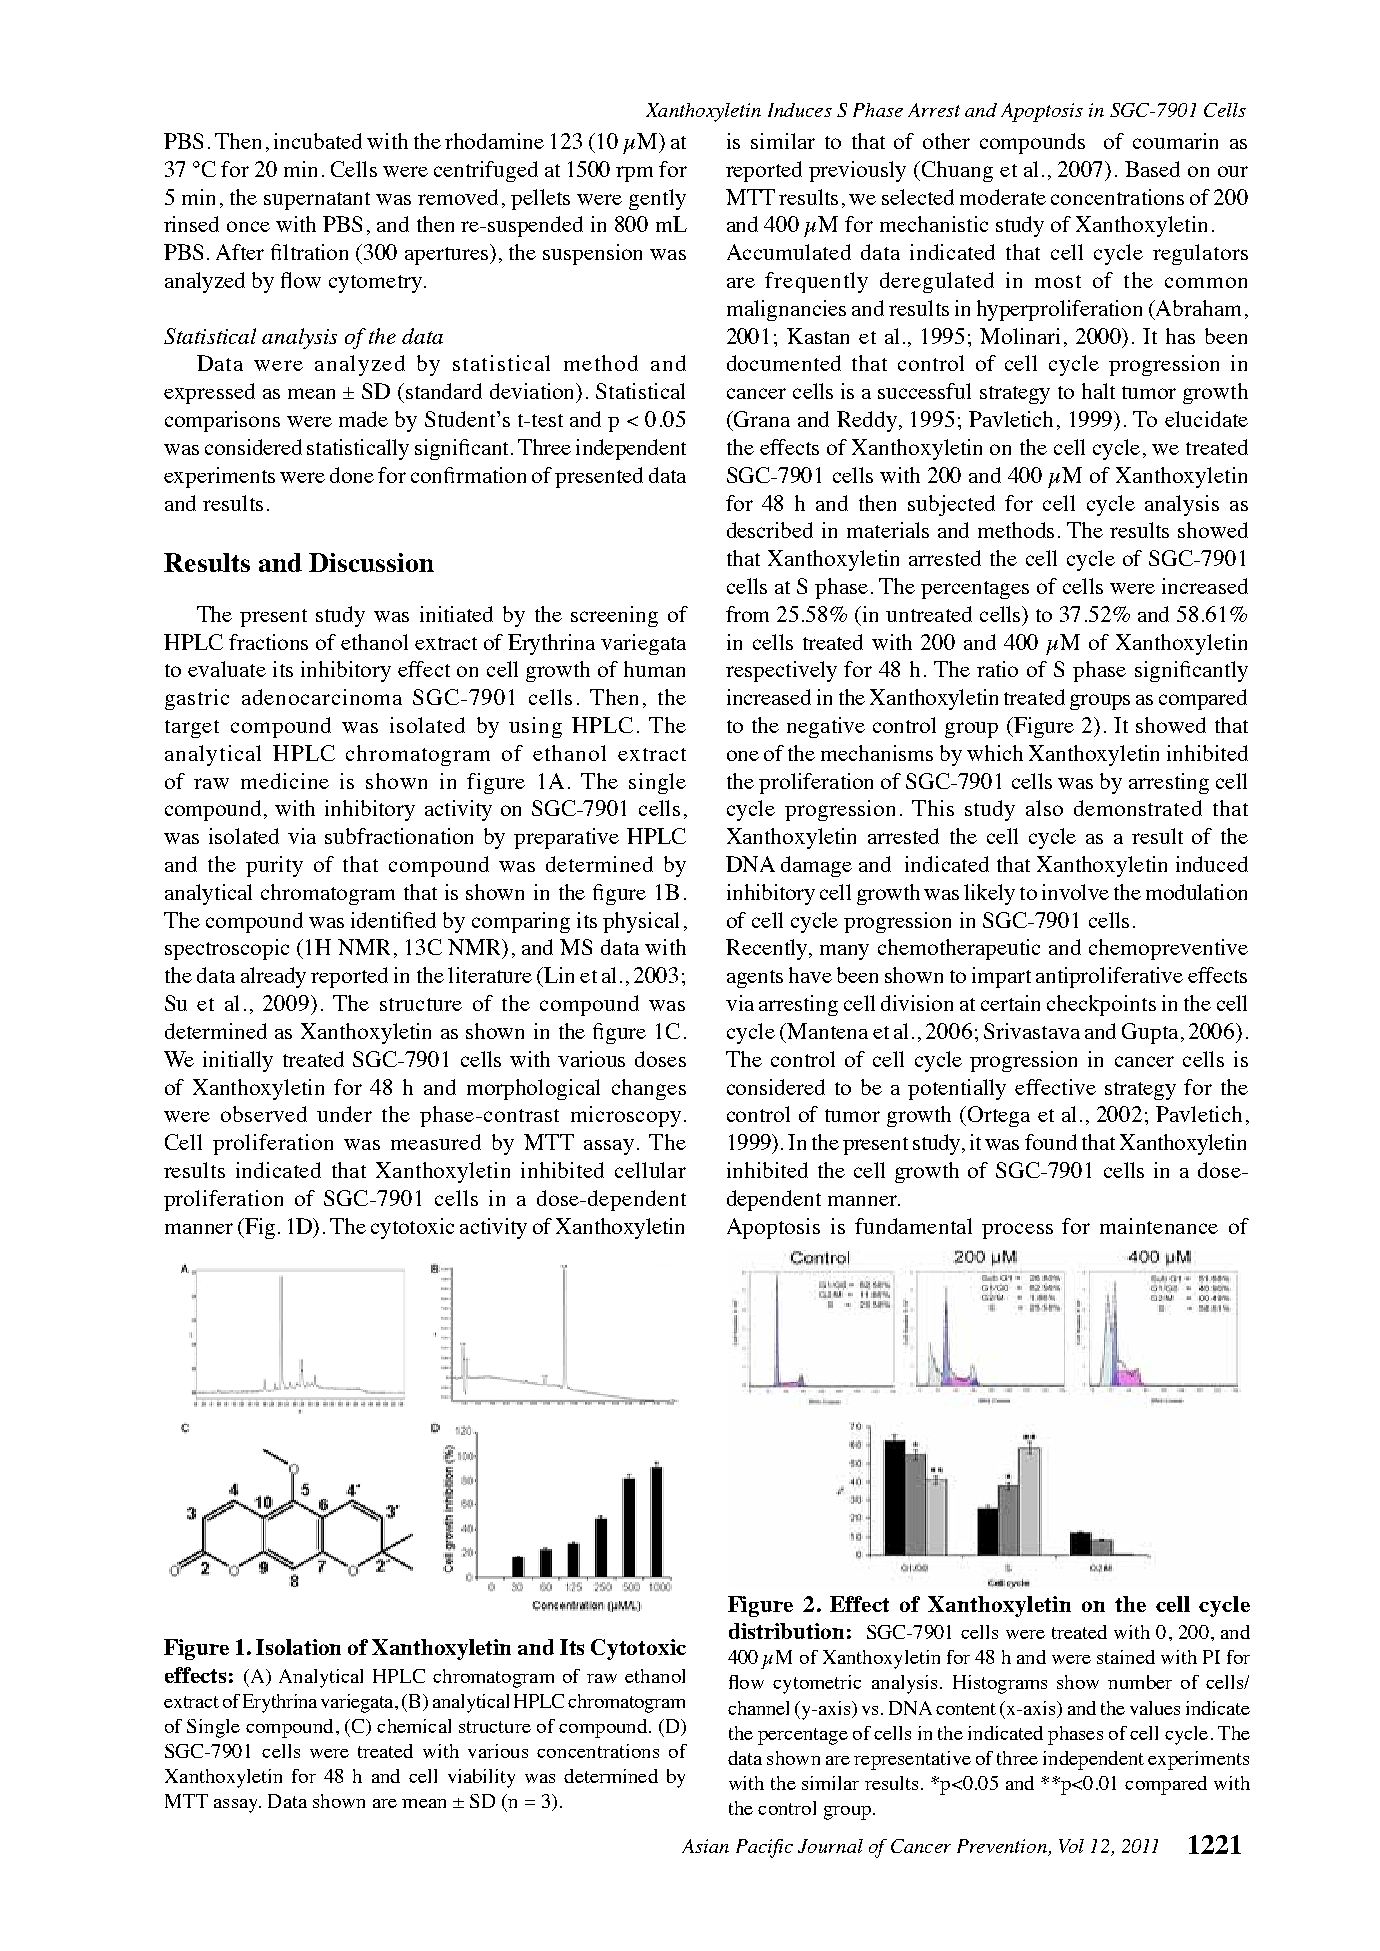 Image resolution: width=1380 pixels, height=1951 pixels. Describe the element at coordinates (344, 1114) in the screenshot. I see `under` at that location.
